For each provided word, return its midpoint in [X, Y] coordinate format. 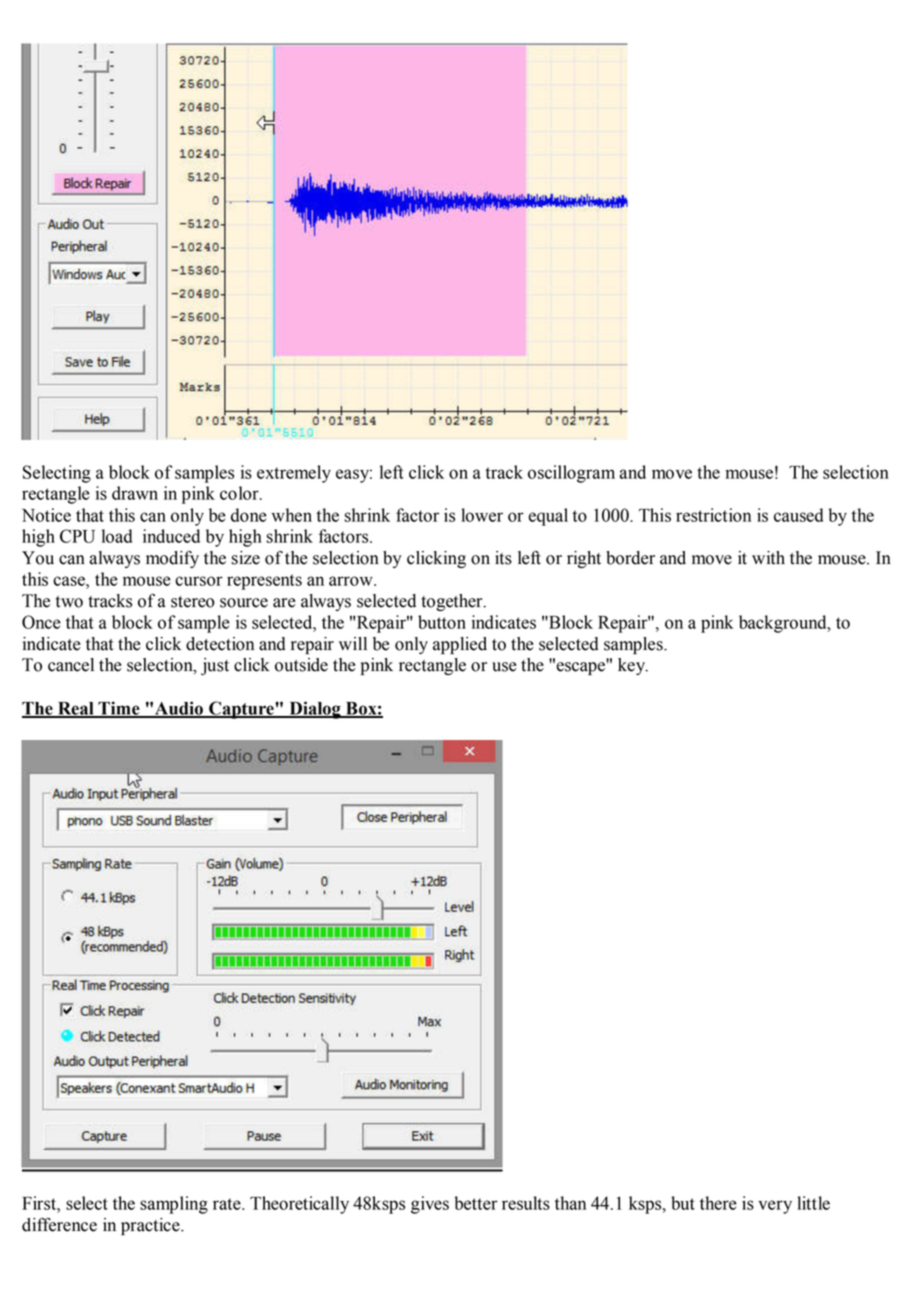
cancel [71, 665]
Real [76, 709]
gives [430, 1205]
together [453, 602]
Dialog [315, 710]
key [633, 666]
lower [482, 515]
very [775, 1207]
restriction [713, 515]
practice [151, 1226]
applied [460, 645]
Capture [241, 710]
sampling [174, 1205]
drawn [135, 493]
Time [119, 709]
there [718, 1203]
